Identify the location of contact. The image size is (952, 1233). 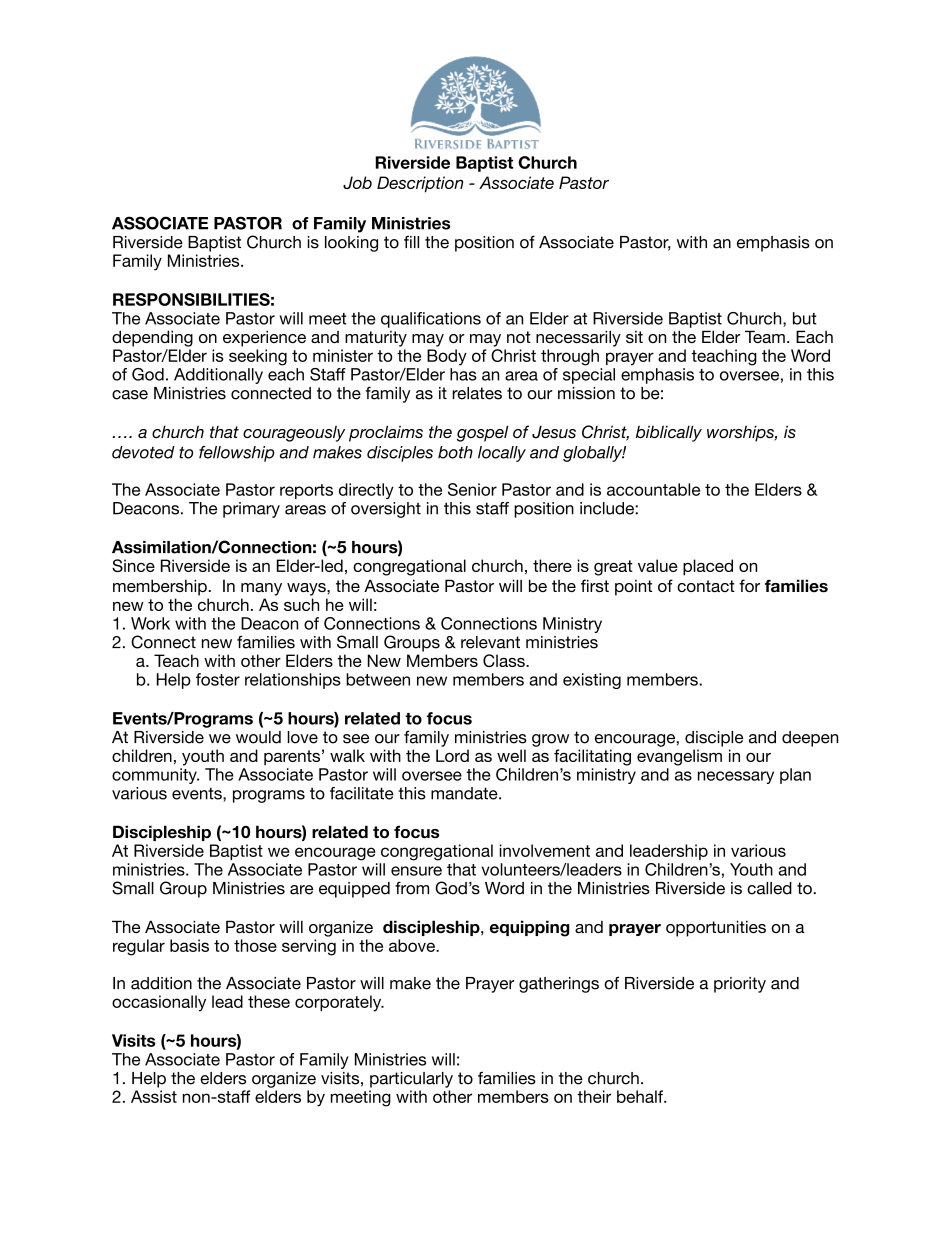
(706, 586).
